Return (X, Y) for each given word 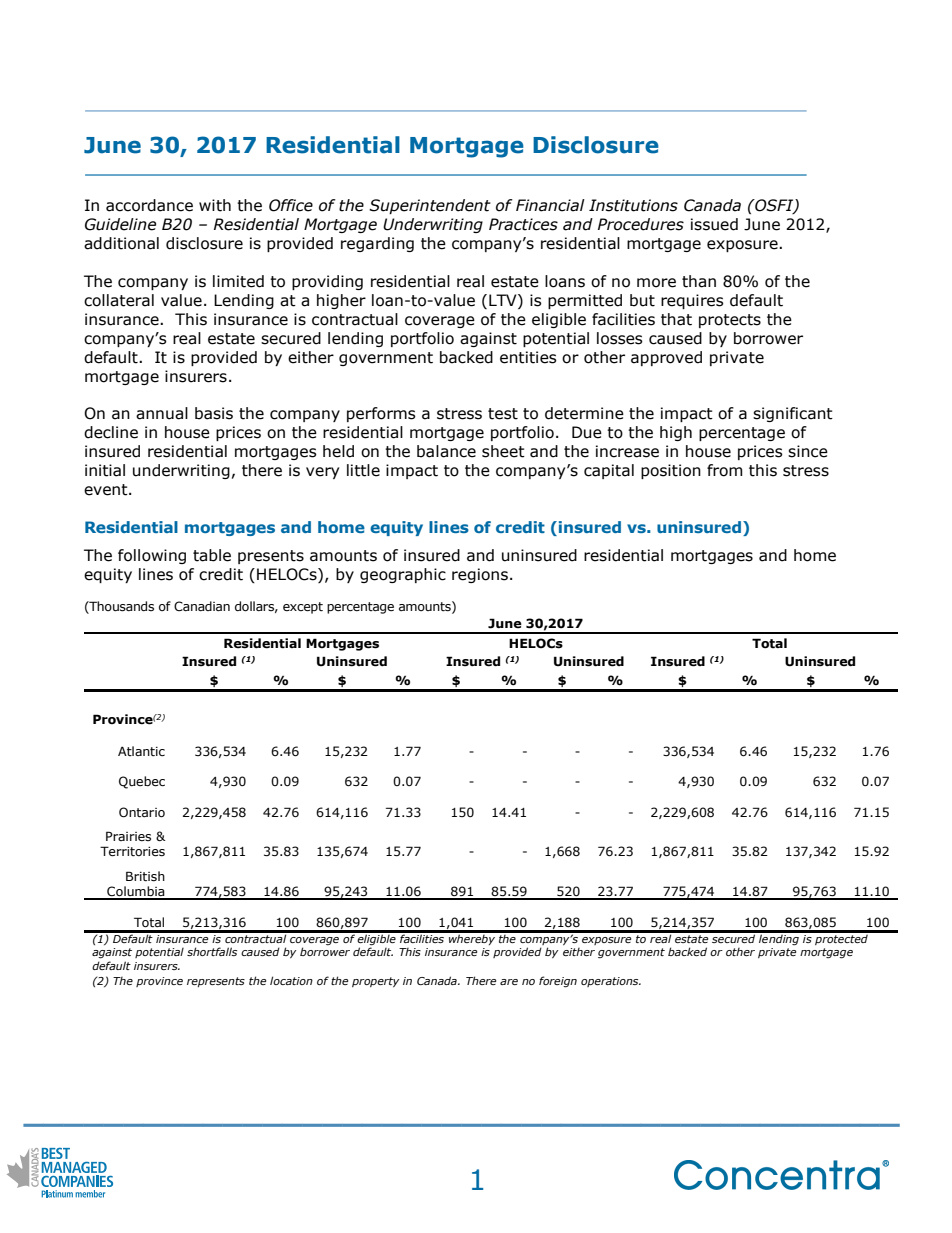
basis (214, 413)
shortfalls (212, 951)
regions (480, 575)
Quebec (142, 782)
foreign (558, 982)
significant (793, 414)
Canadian (202, 606)
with (215, 205)
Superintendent (430, 206)
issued (714, 224)
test (503, 414)
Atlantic (141, 751)
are (509, 982)
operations (611, 982)
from (725, 470)
